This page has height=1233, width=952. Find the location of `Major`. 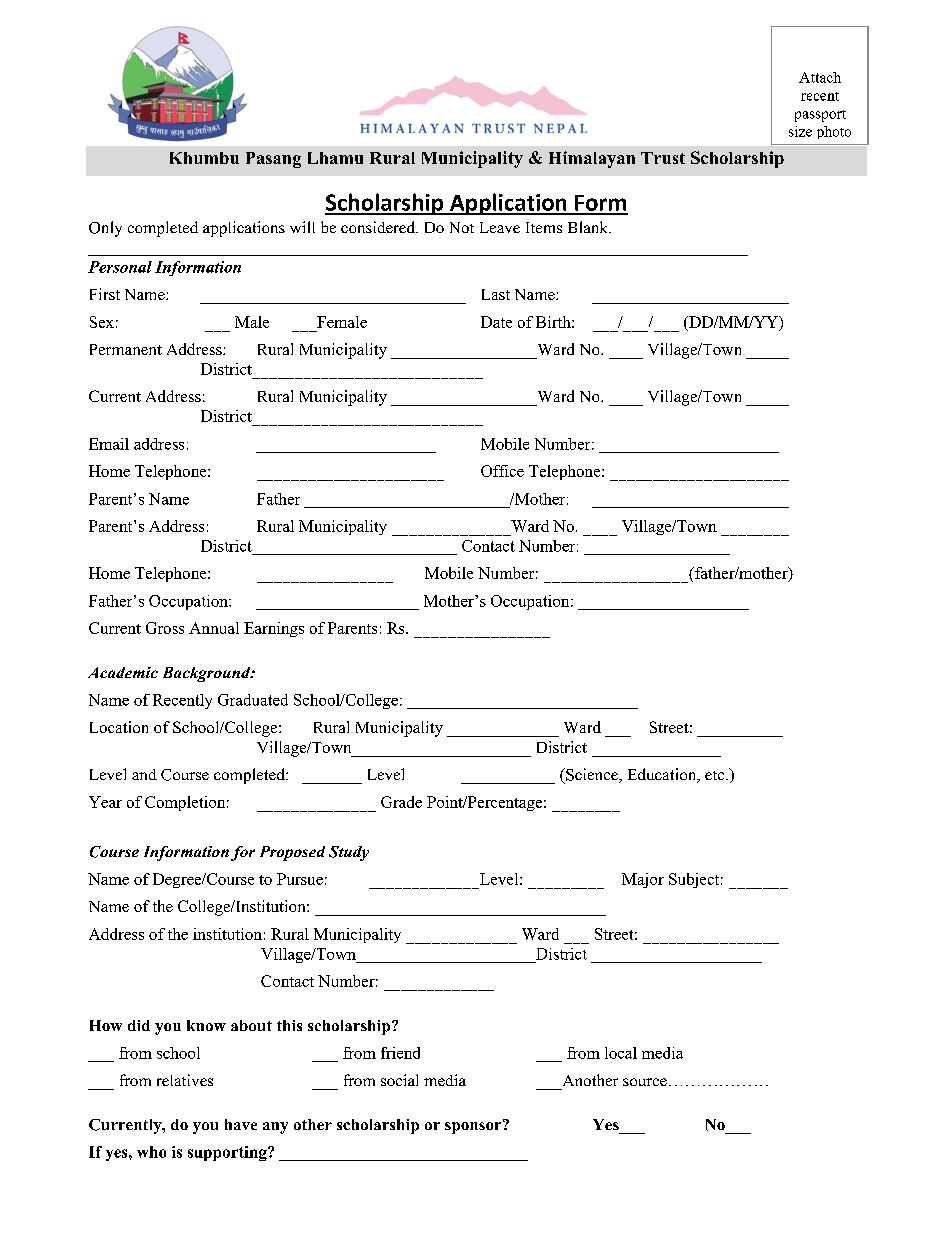

Major is located at coordinates (643, 880).
